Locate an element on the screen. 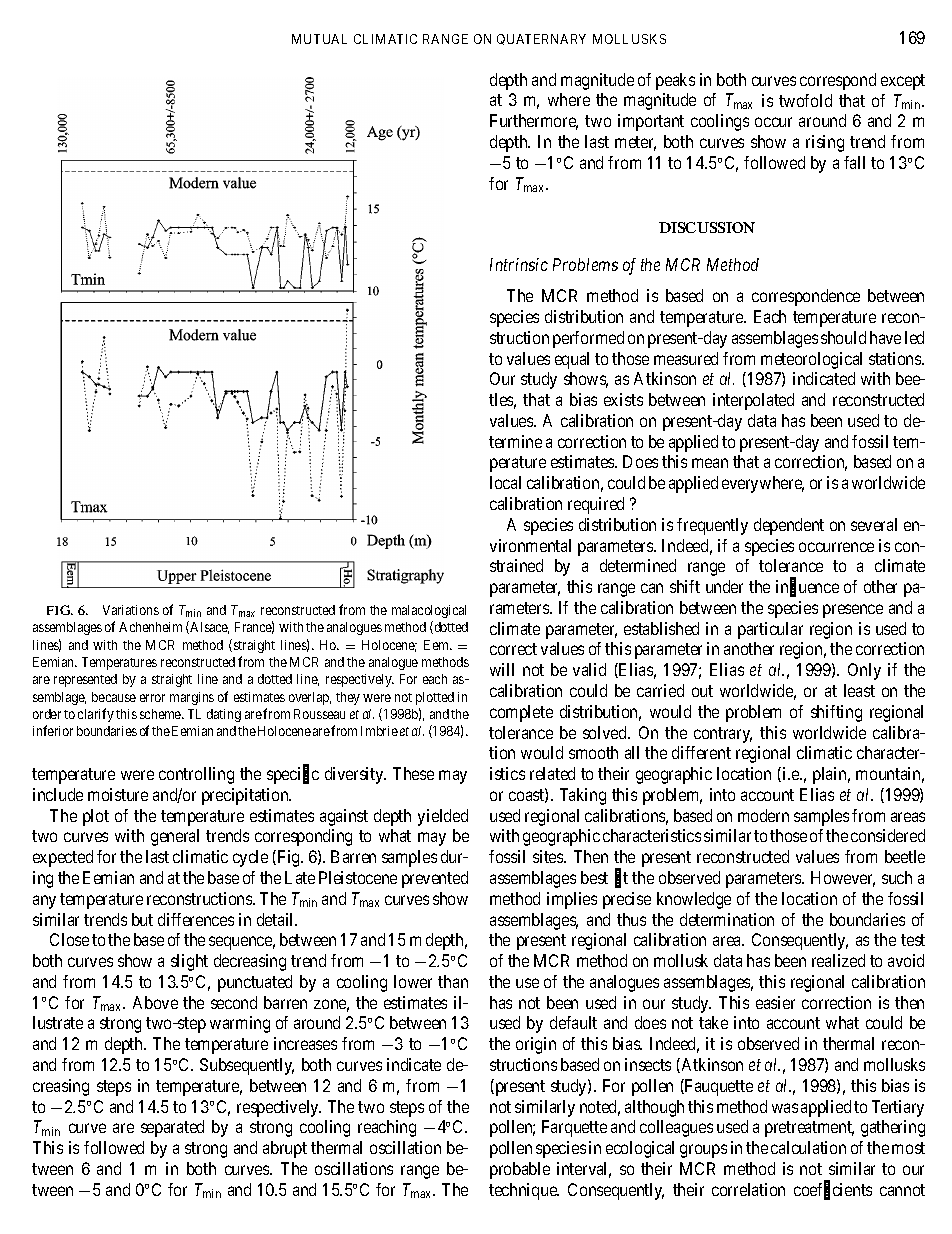  meteorological is located at coordinates (811, 360).
